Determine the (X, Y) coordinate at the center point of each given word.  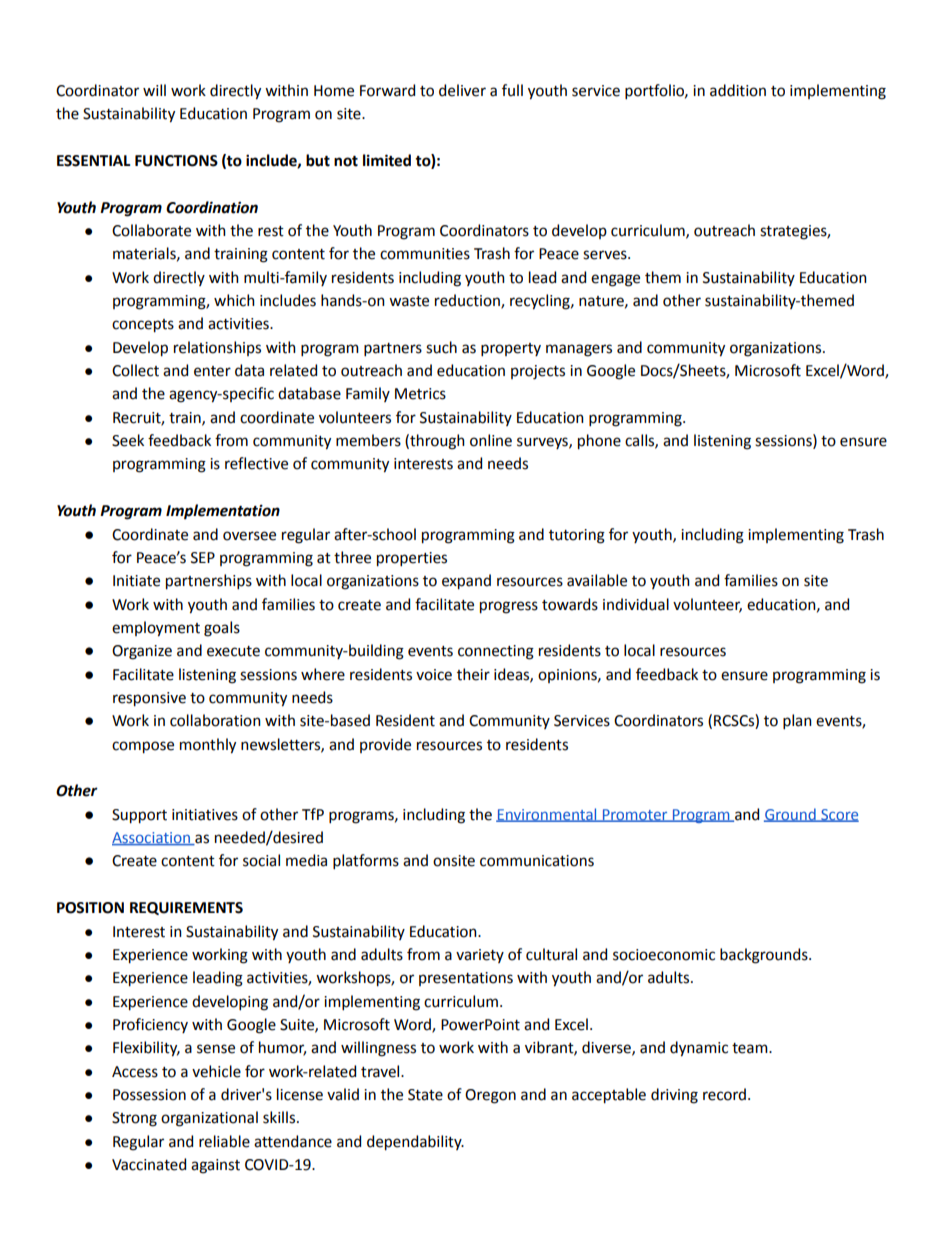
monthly (208, 746)
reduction (468, 301)
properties (412, 559)
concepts (143, 326)
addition (738, 90)
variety (480, 956)
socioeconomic (664, 955)
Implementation (223, 511)
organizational (209, 1119)
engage (615, 280)
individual (636, 604)
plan (797, 721)
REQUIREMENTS (186, 908)
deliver (462, 90)
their (473, 674)
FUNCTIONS (176, 161)
